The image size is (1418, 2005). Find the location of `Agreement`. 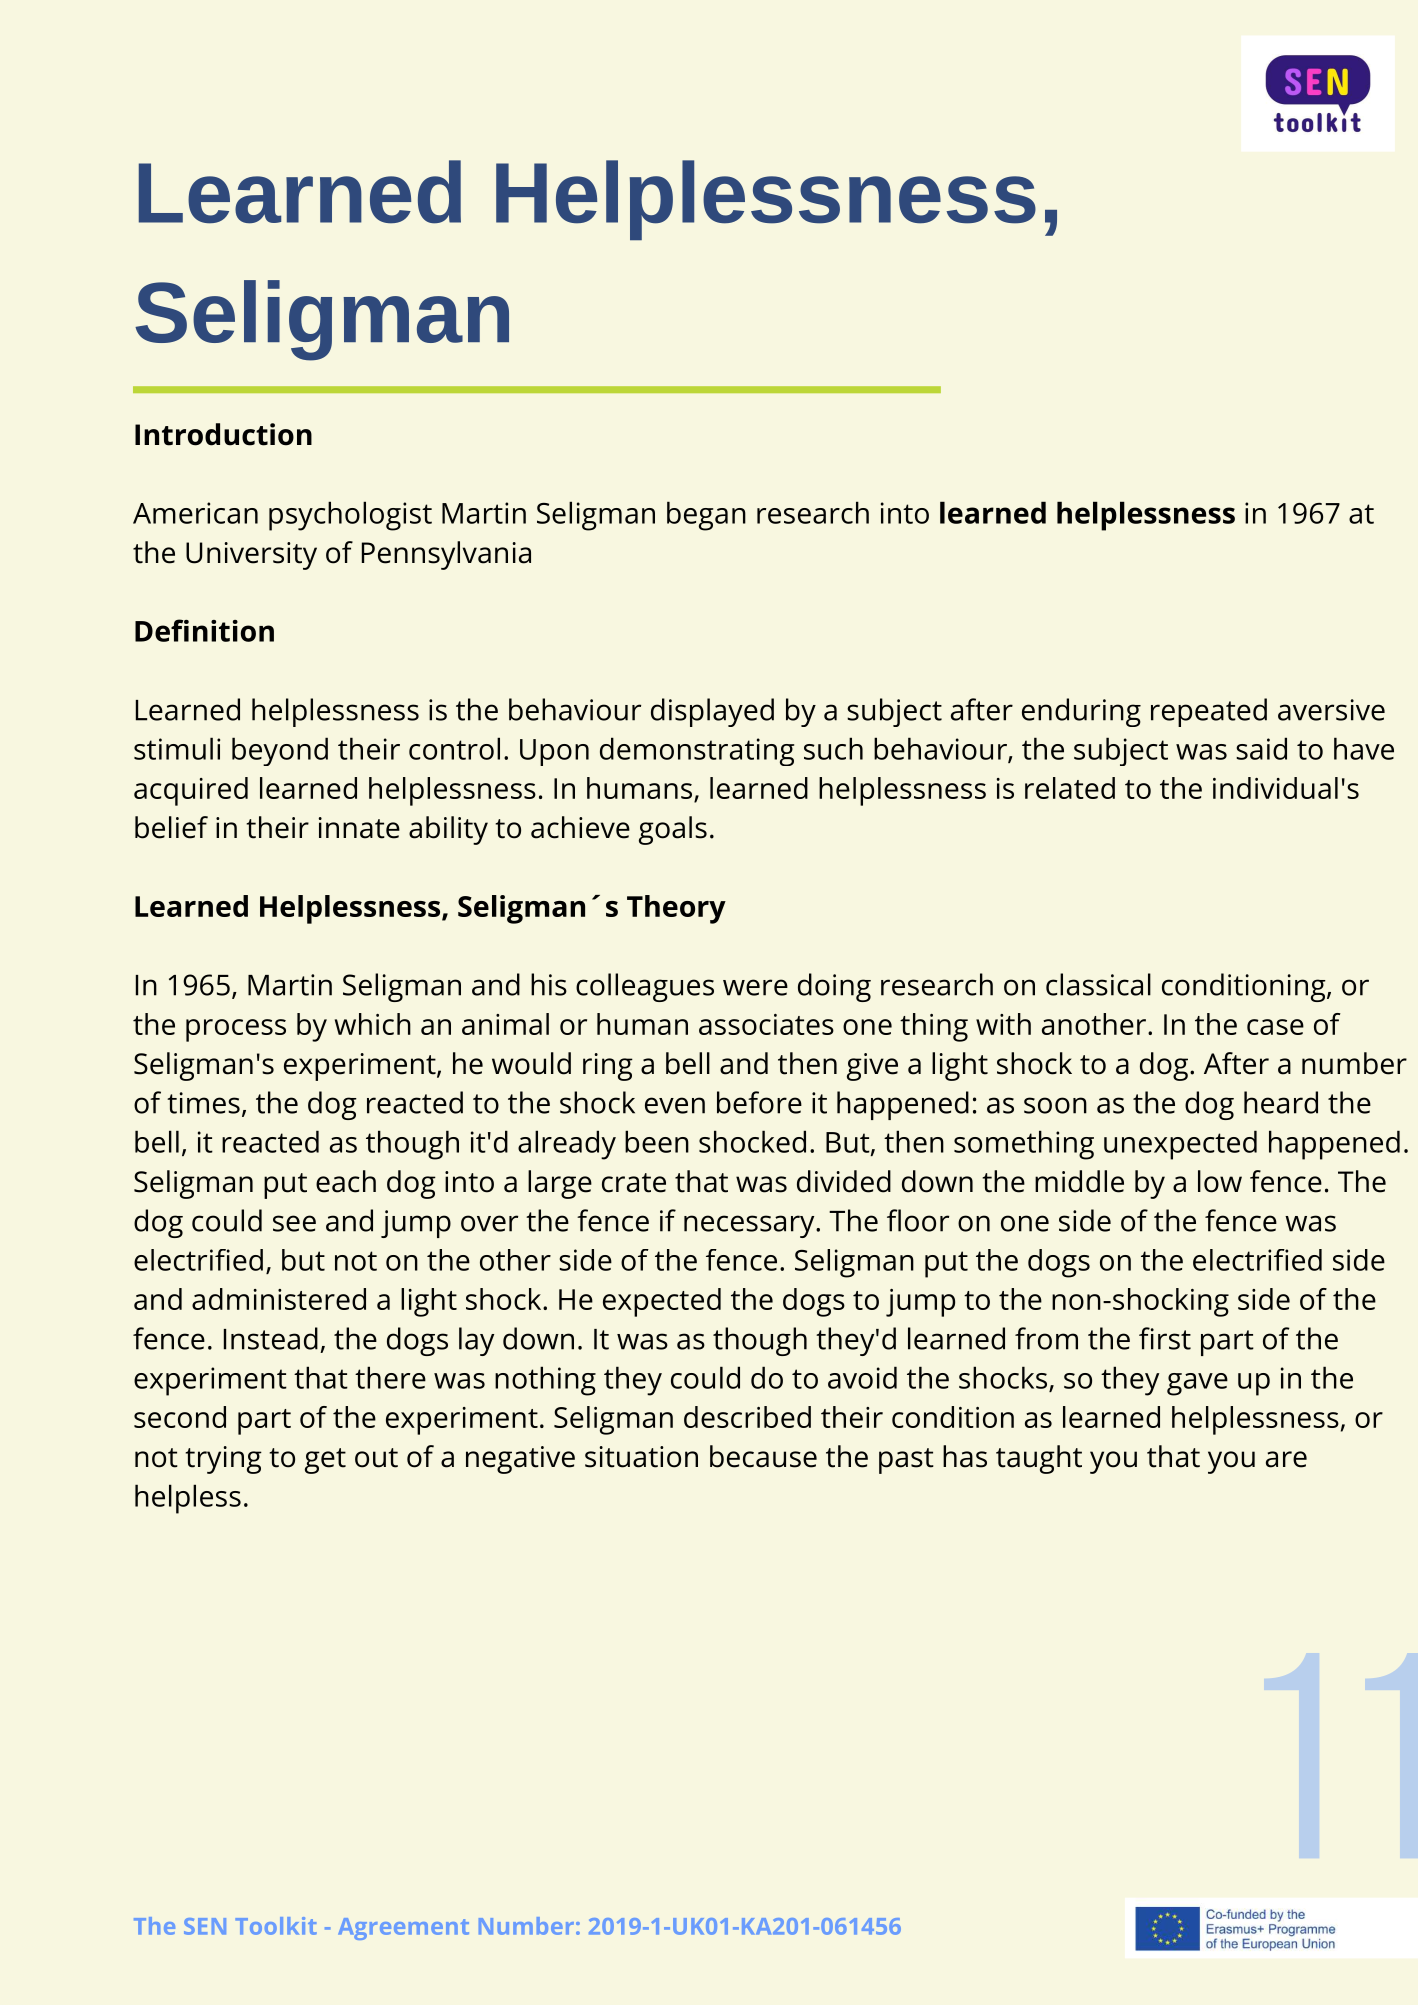

Agreement is located at coordinates (403, 1929).
